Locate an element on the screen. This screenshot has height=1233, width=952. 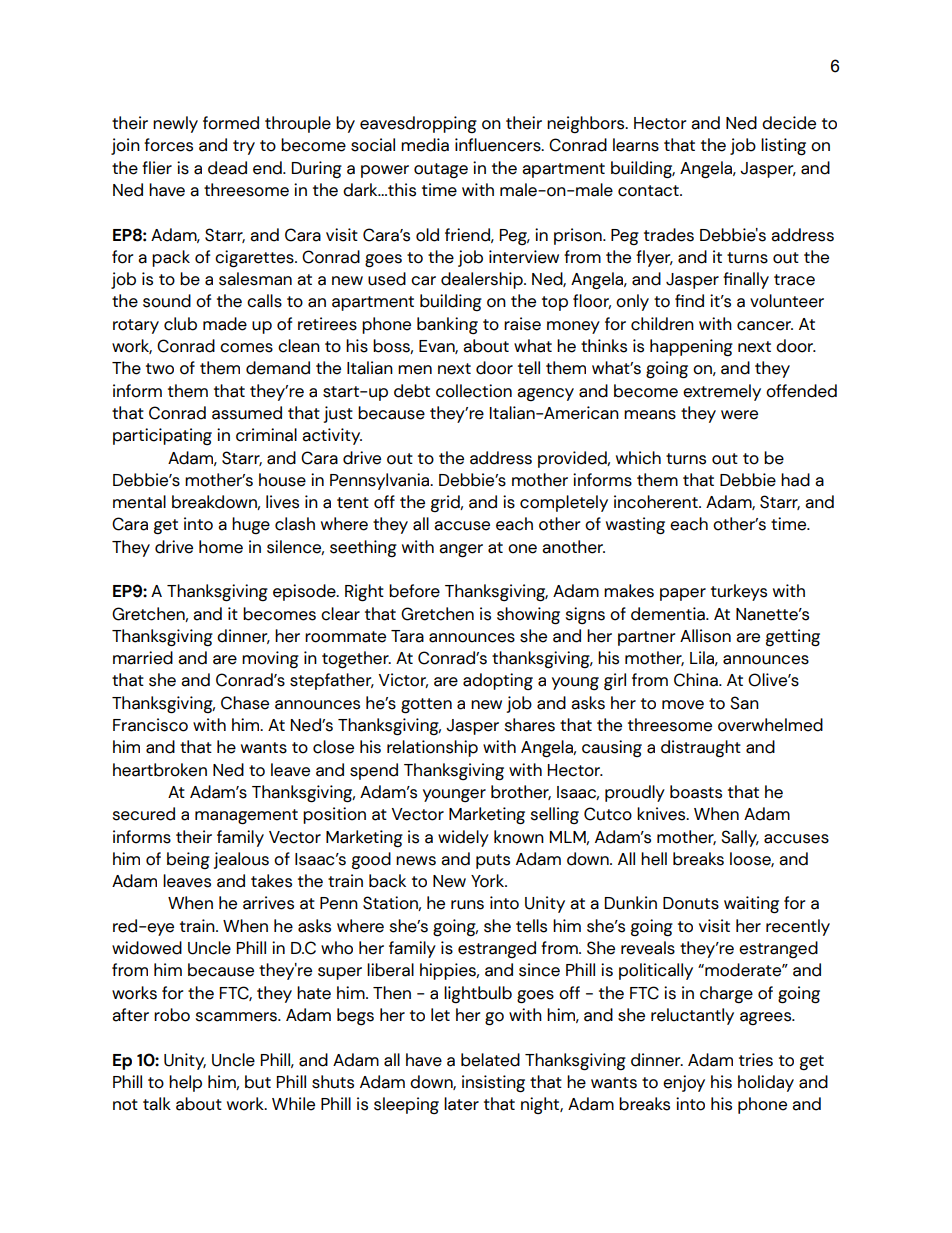
listing is located at coordinates (783, 147).
